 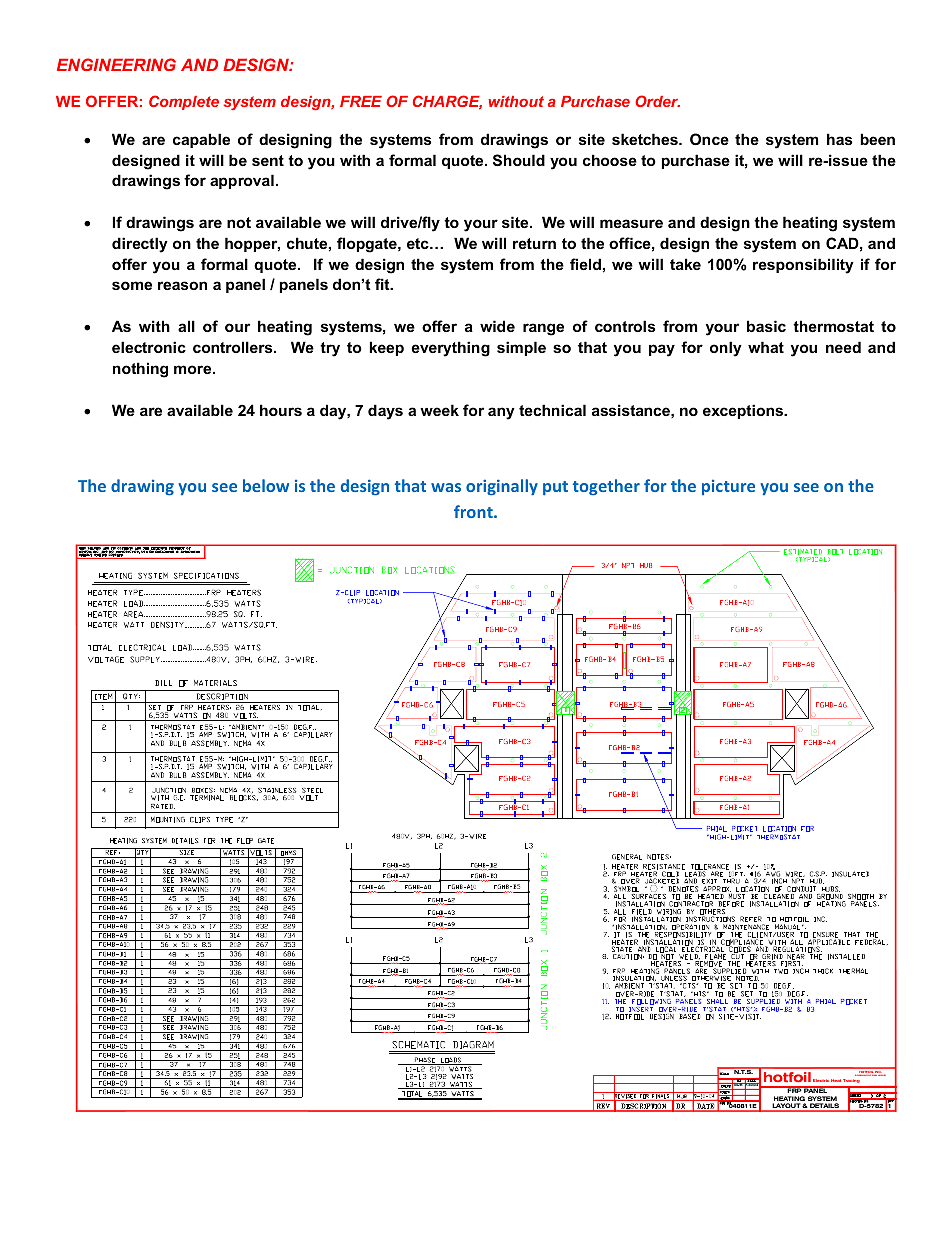 What do you see at coordinates (728, 487) in the screenshot?
I see `picture` at bounding box center [728, 487].
